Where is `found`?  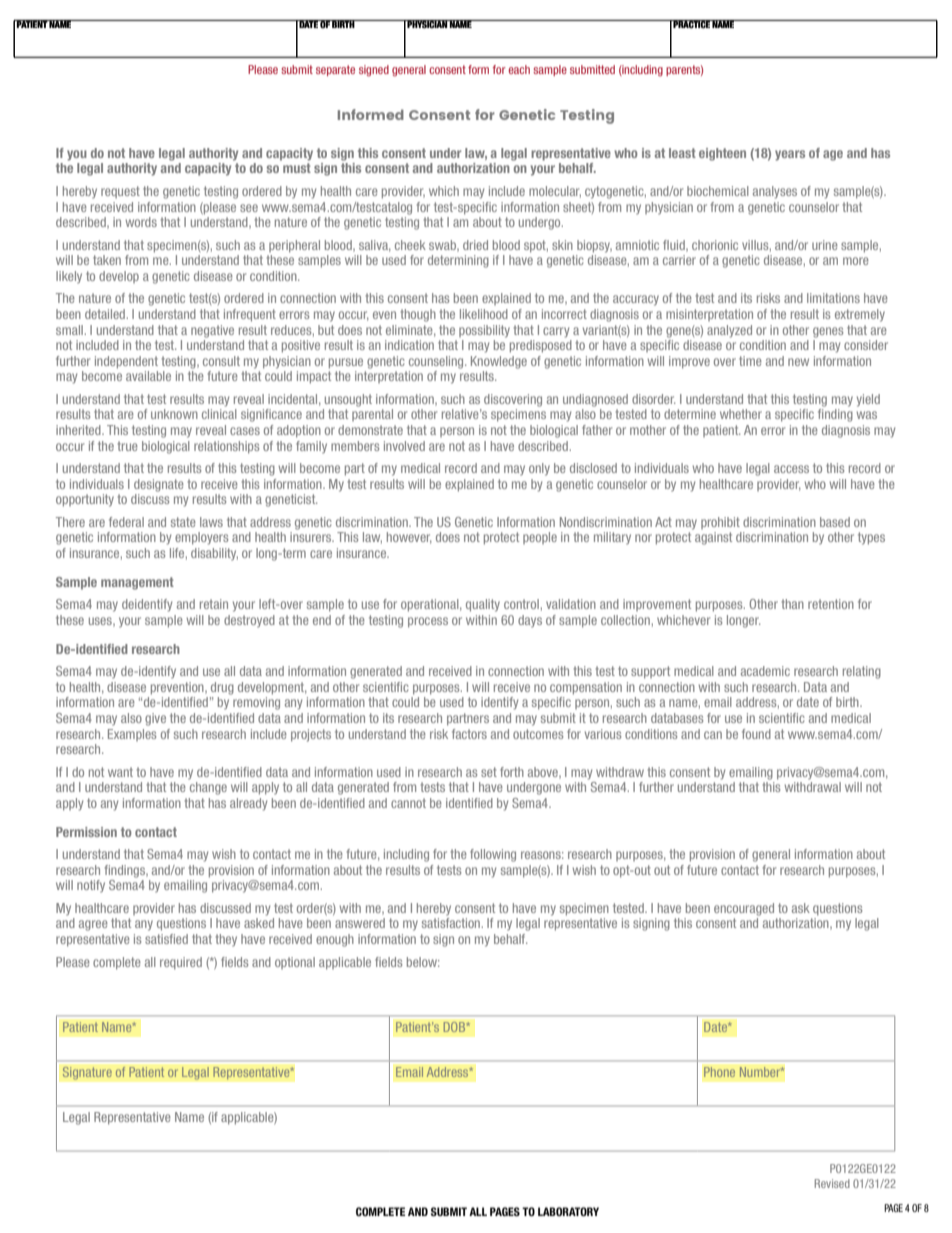
found is located at coordinates (756, 734).
